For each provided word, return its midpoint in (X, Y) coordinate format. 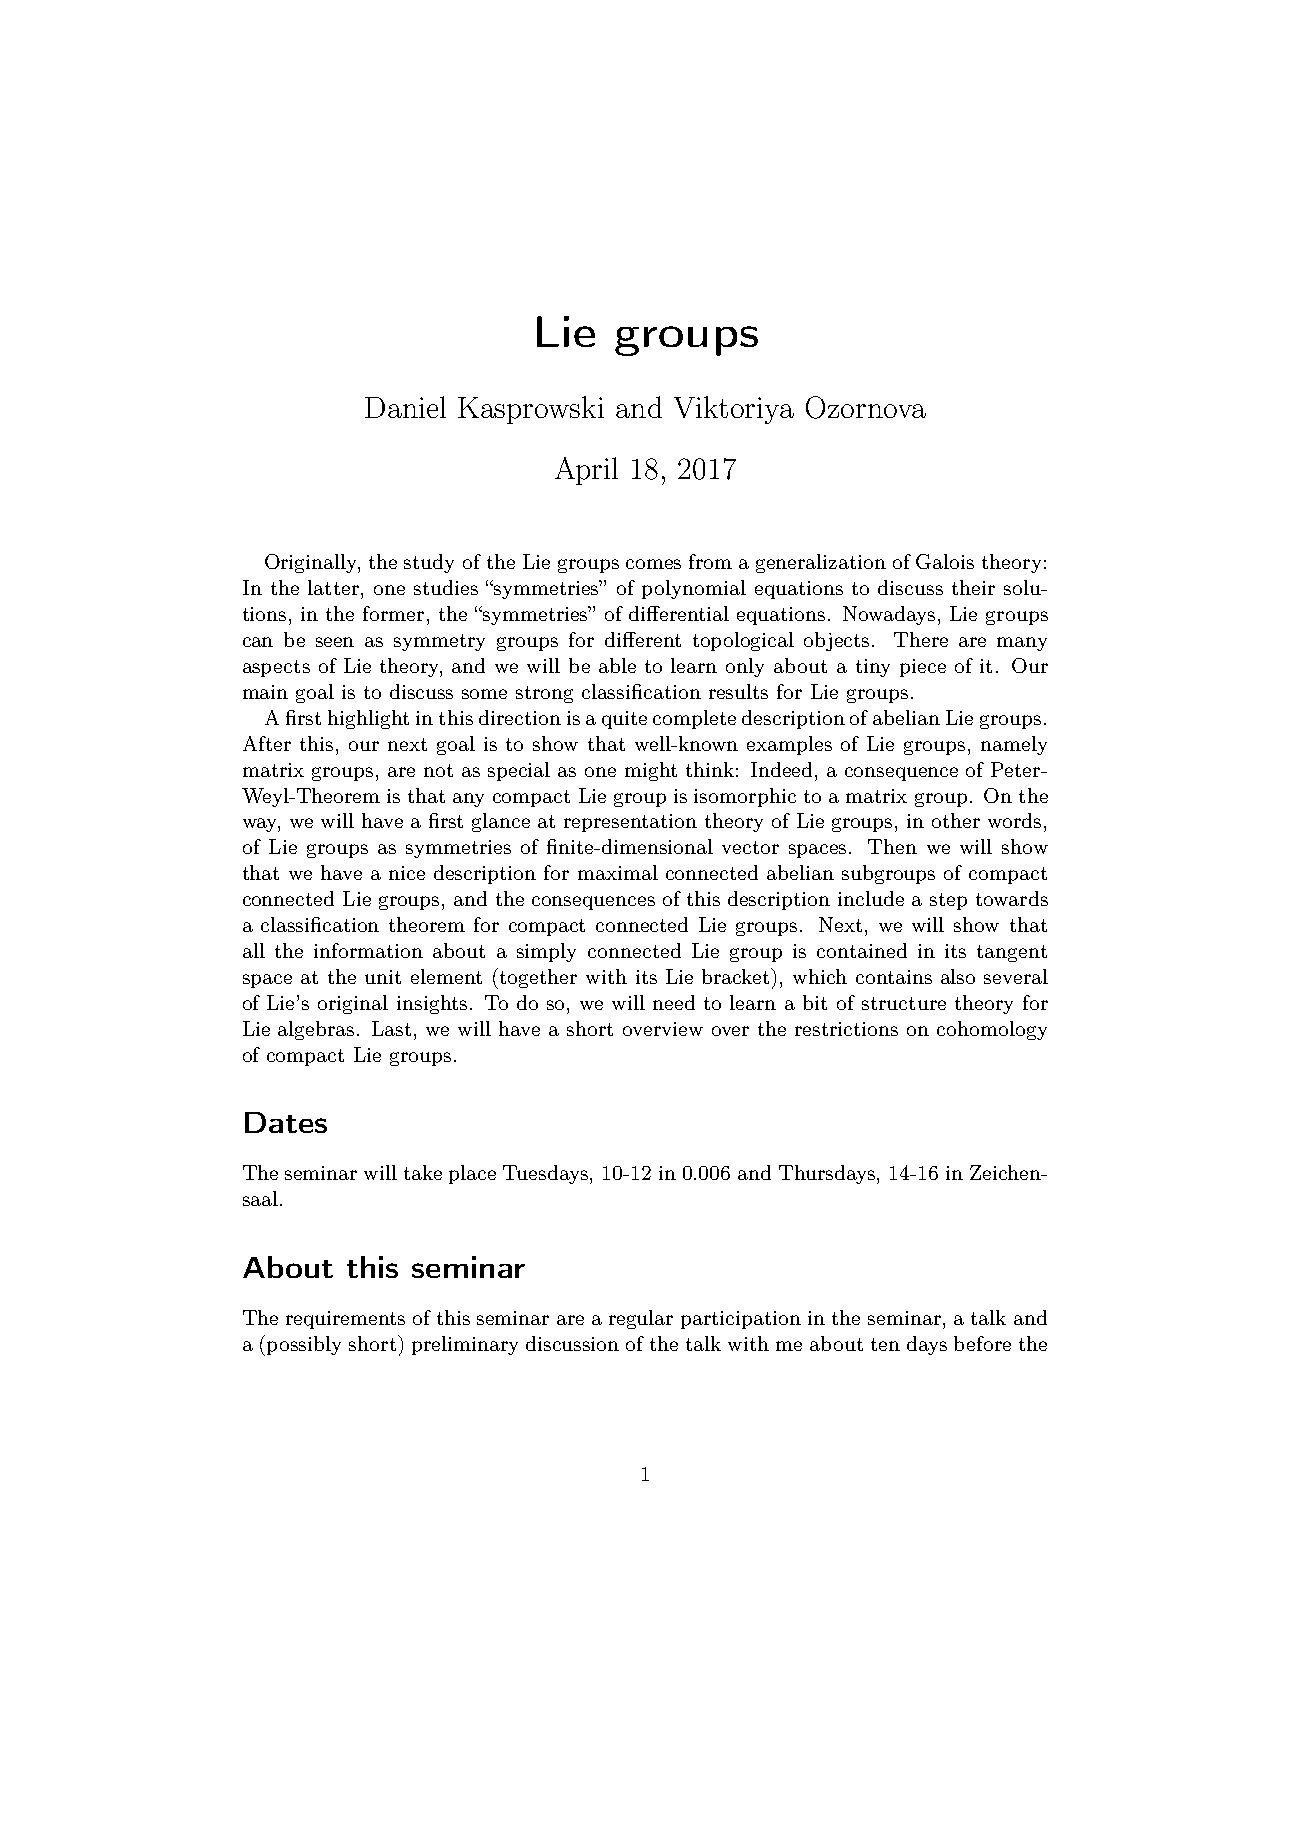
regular (641, 1319)
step (948, 901)
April (586, 471)
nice (407, 873)
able (617, 665)
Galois (945, 561)
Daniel (405, 407)
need (674, 1002)
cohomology (992, 1030)
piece (923, 668)
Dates (286, 1122)
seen (335, 642)
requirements (345, 1320)
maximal (618, 872)
